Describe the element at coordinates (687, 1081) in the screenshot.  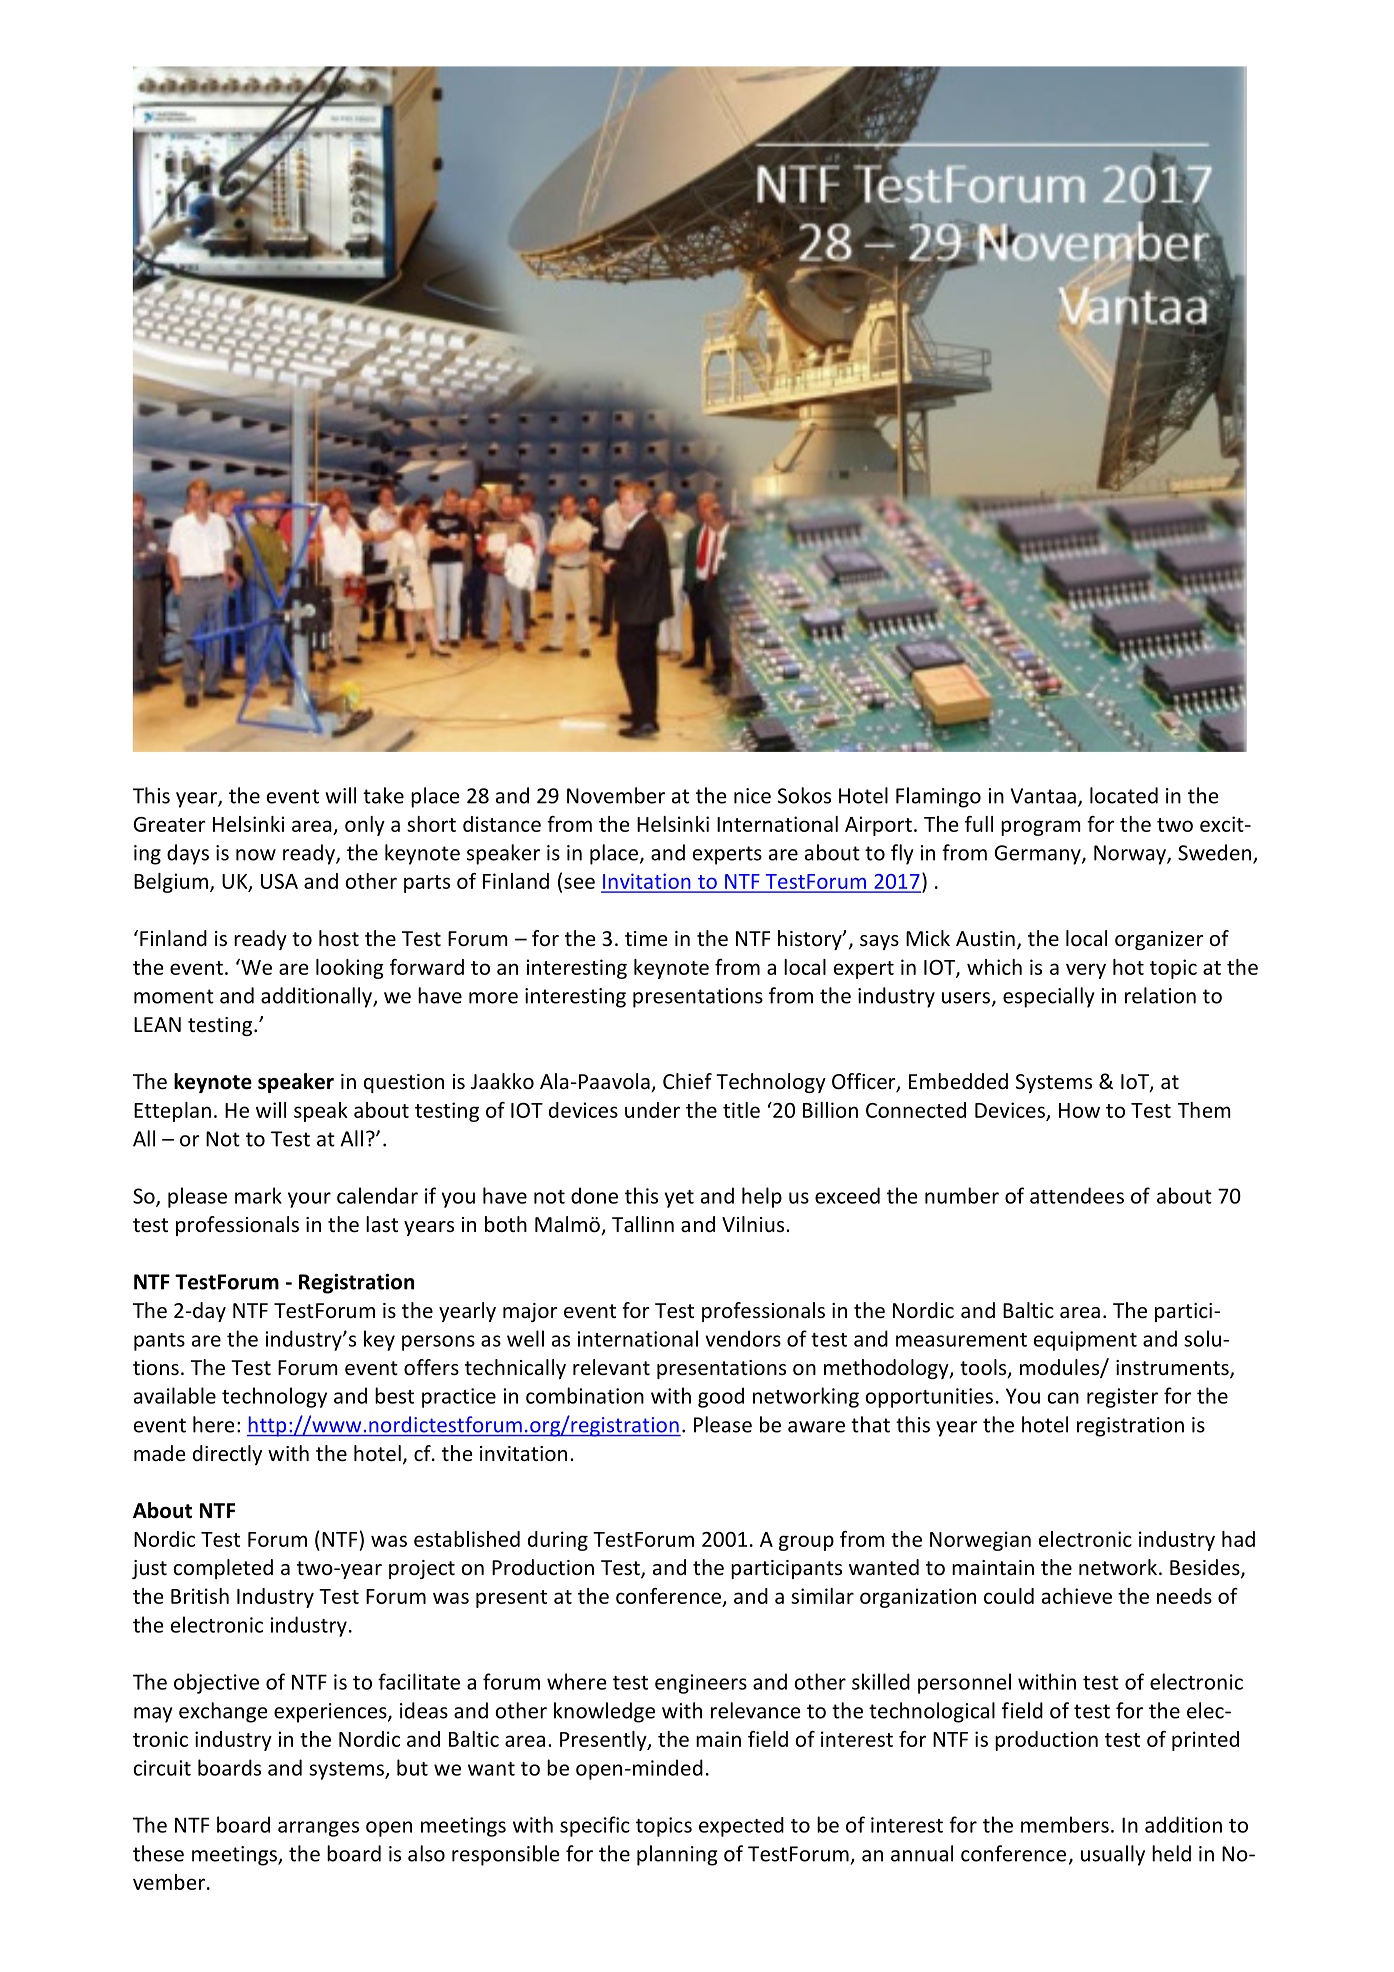
I see `Chief` at that location.
